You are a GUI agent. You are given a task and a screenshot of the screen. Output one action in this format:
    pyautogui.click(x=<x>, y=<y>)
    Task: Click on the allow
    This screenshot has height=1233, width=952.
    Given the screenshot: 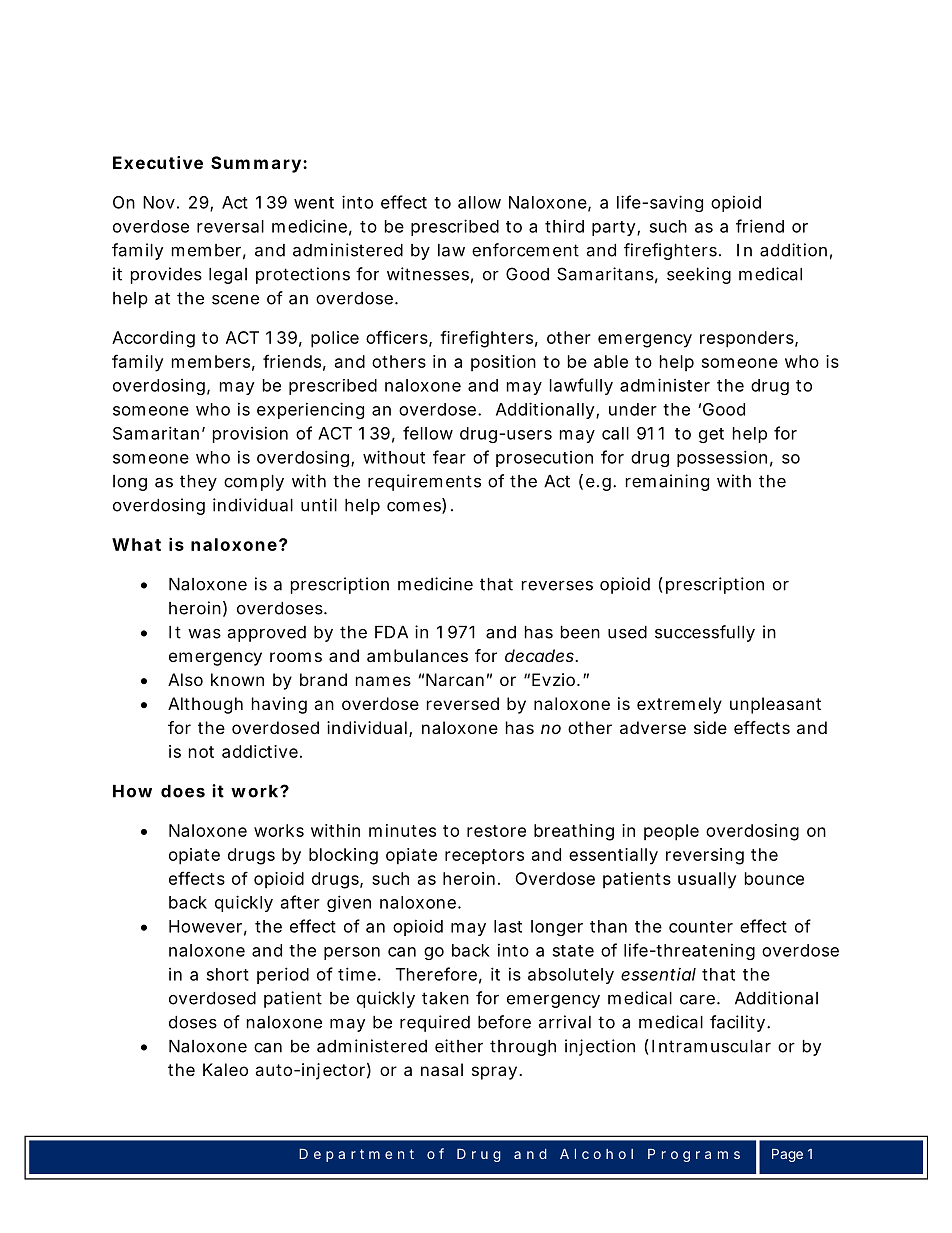 What is the action you would take?
    pyautogui.click(x=479, y=202)
